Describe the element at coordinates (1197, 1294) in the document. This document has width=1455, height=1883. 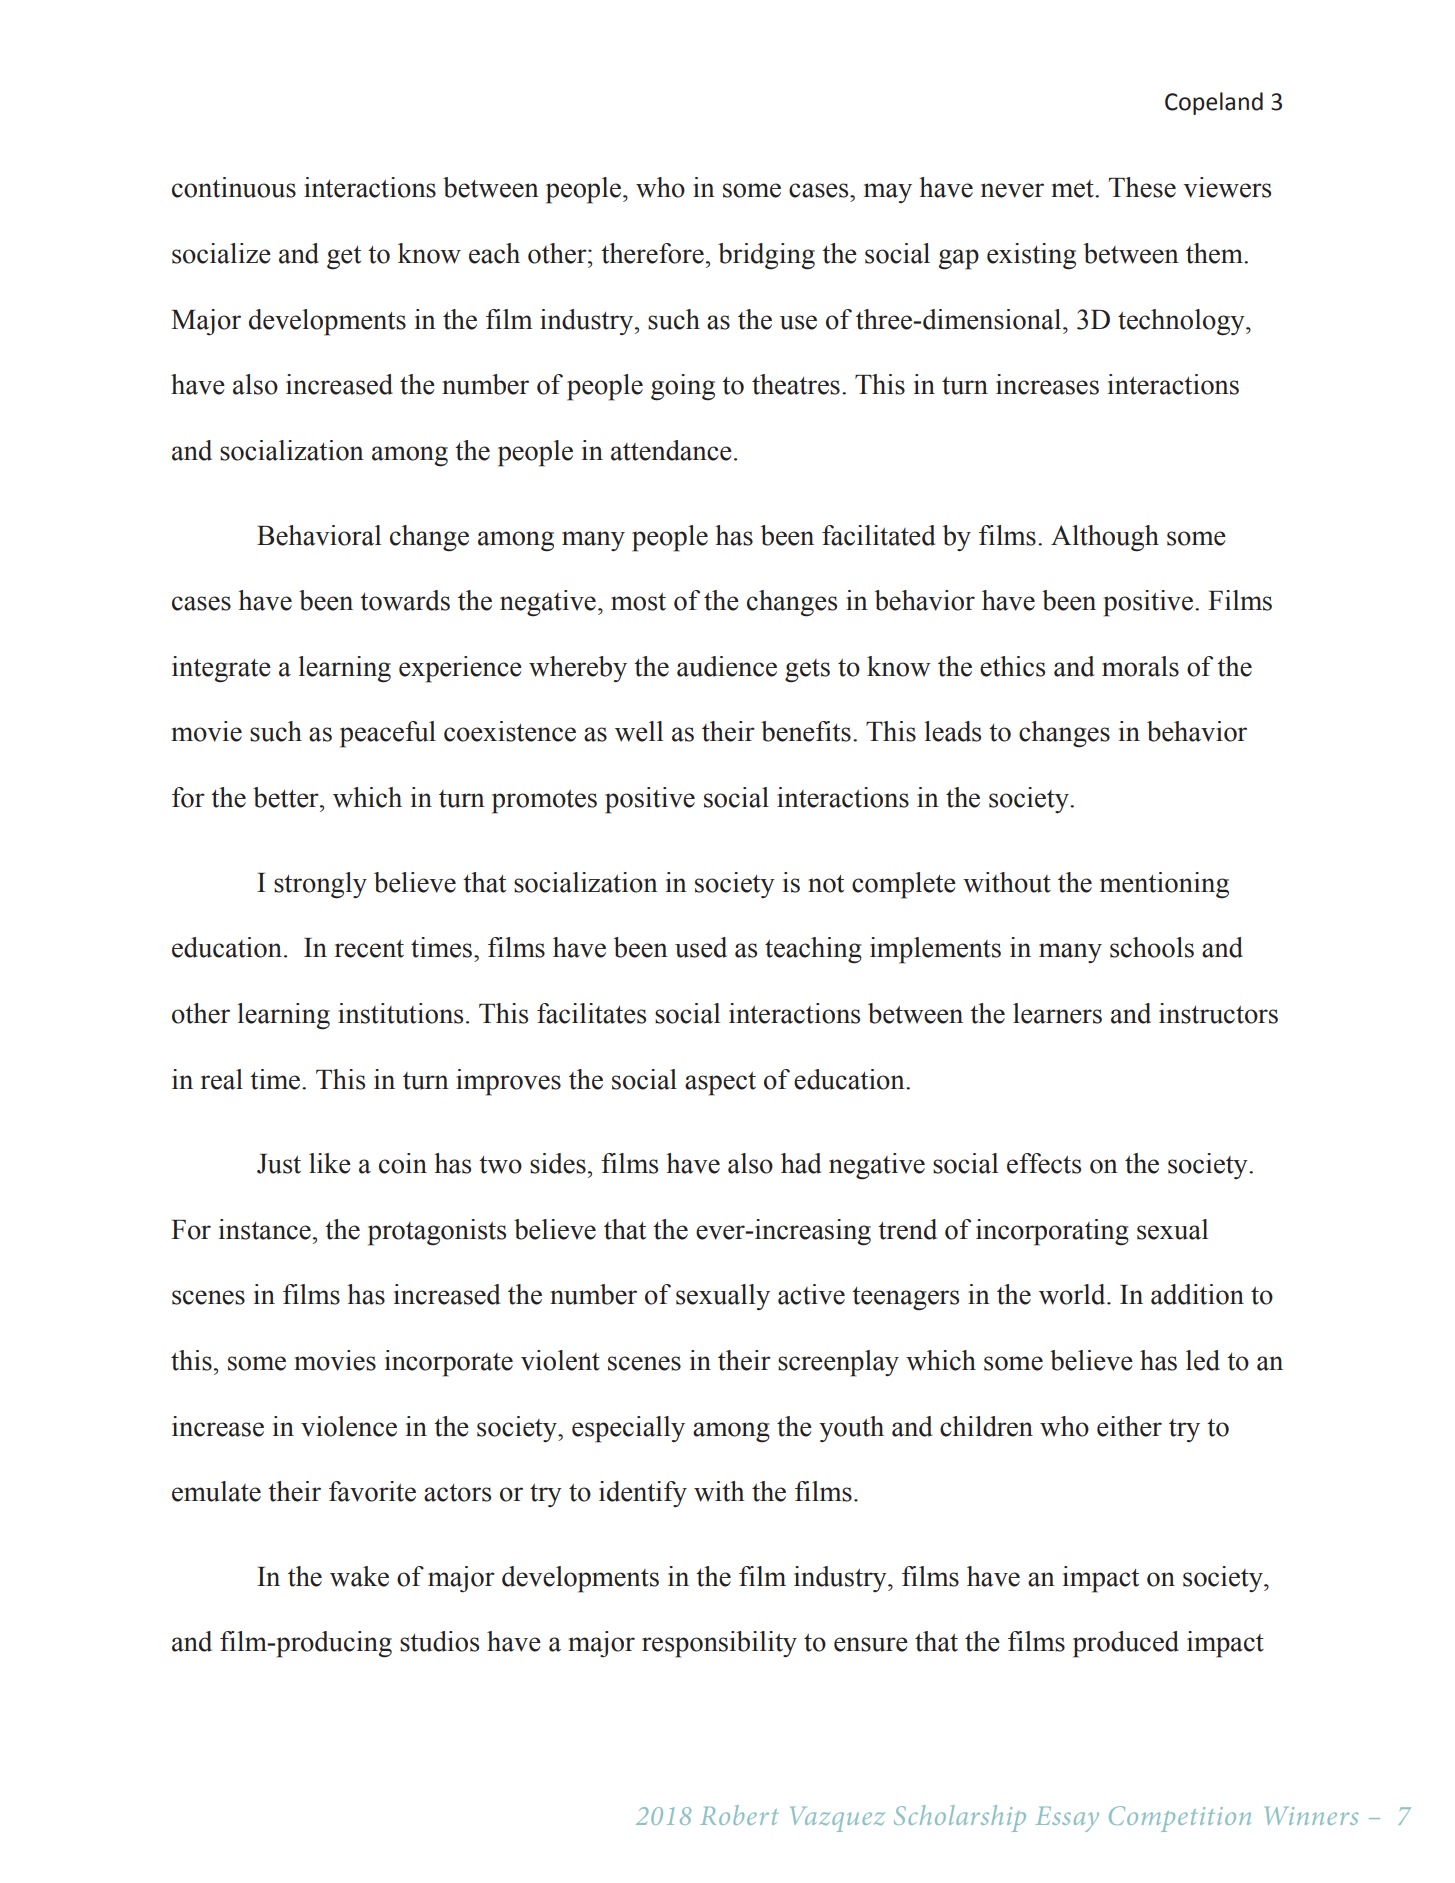
I see `addition` at that location.
